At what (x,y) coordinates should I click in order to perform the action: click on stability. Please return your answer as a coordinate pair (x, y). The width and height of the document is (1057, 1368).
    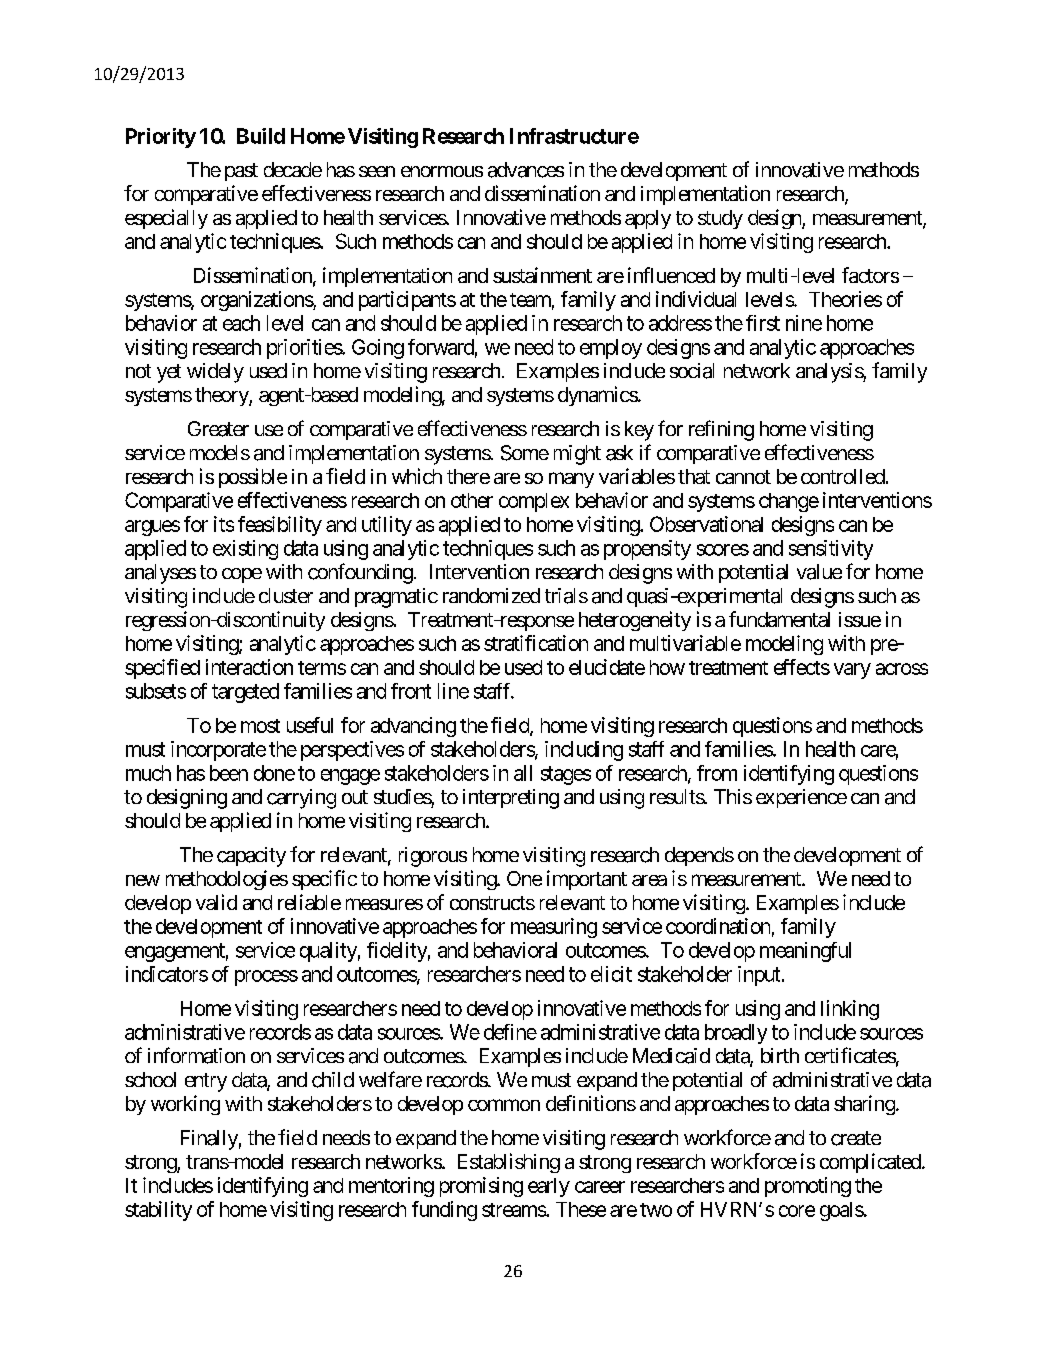
    Looking at the image, I should click on (158, 1211).
